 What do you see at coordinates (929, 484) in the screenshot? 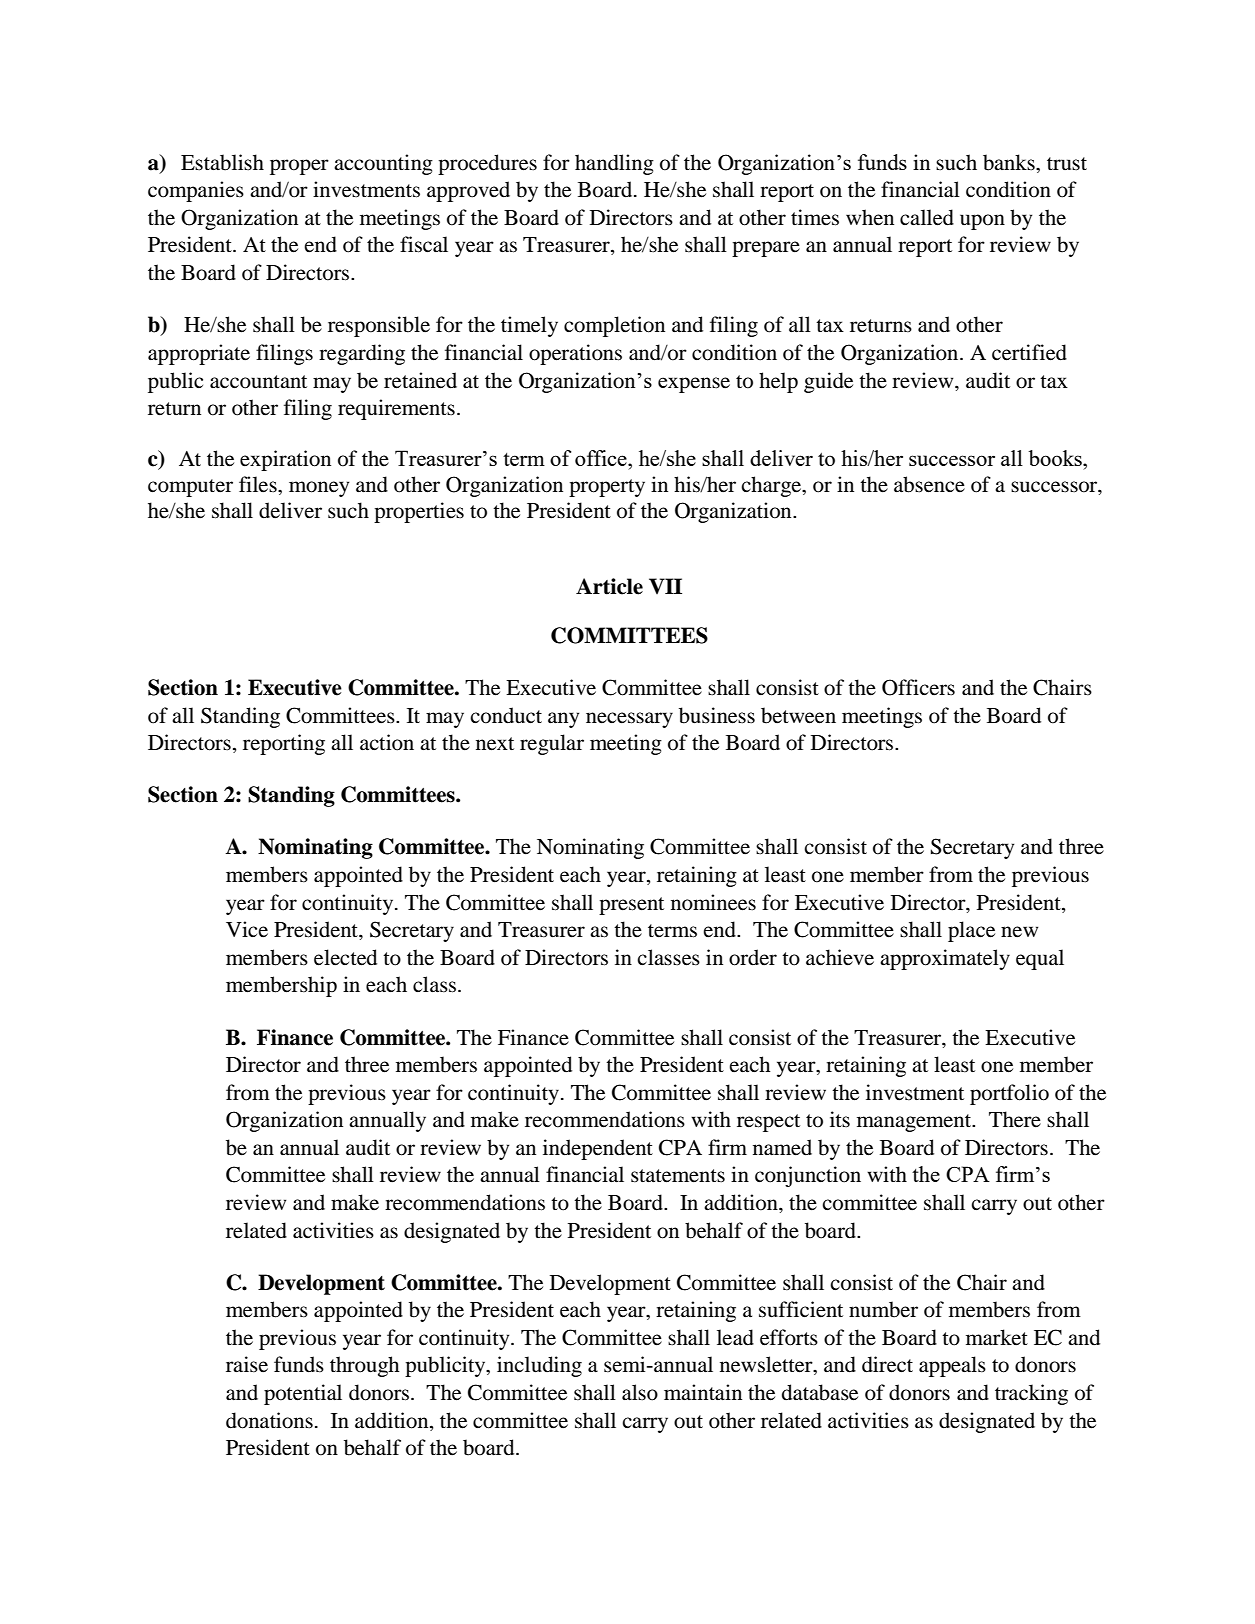
I see `absence` at bounding box center [929, 484].
